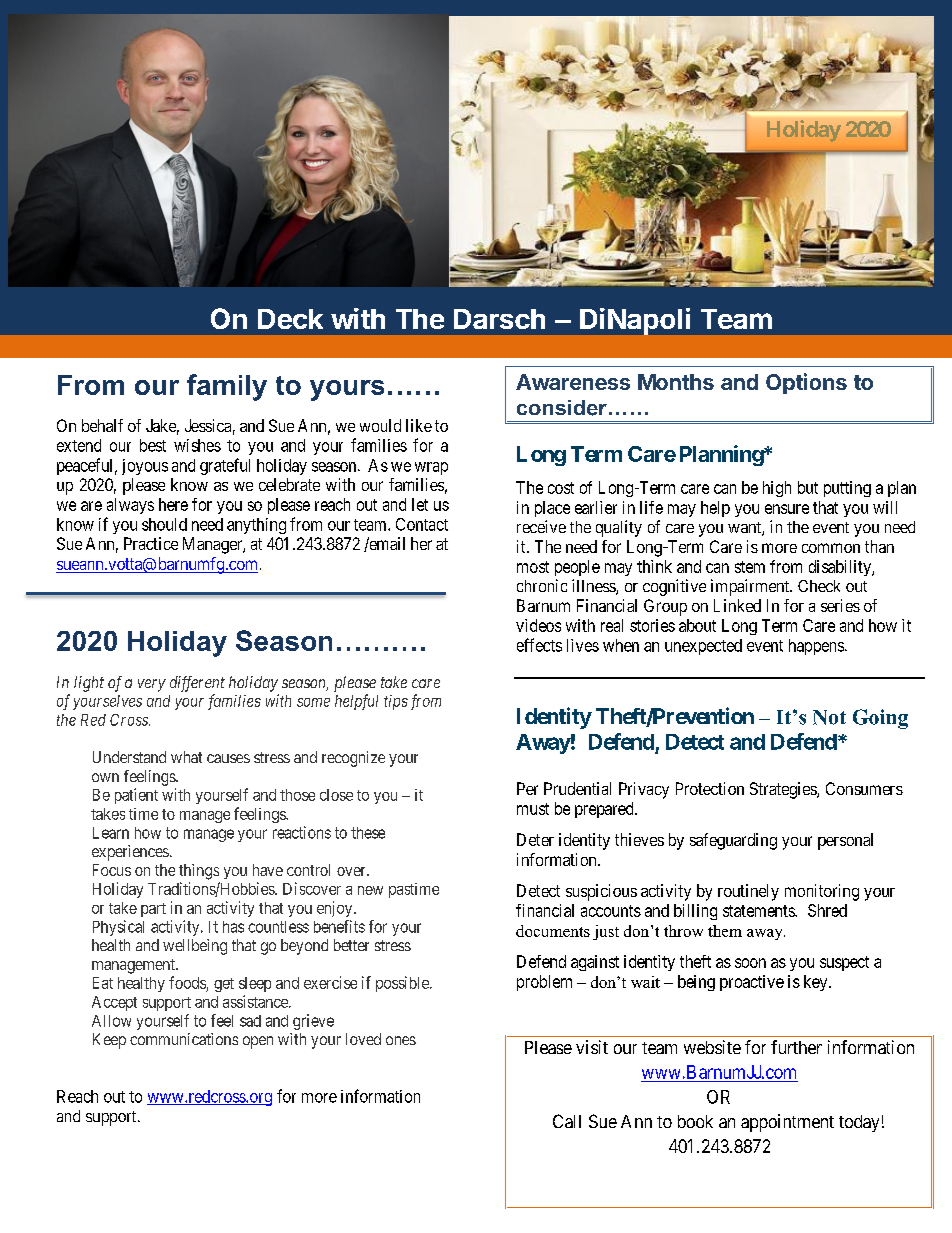 The image size is (952, 1233). What do you see at coordinates (396, 702) in the image?
I see `tips` at bounding box center [396, 702].
